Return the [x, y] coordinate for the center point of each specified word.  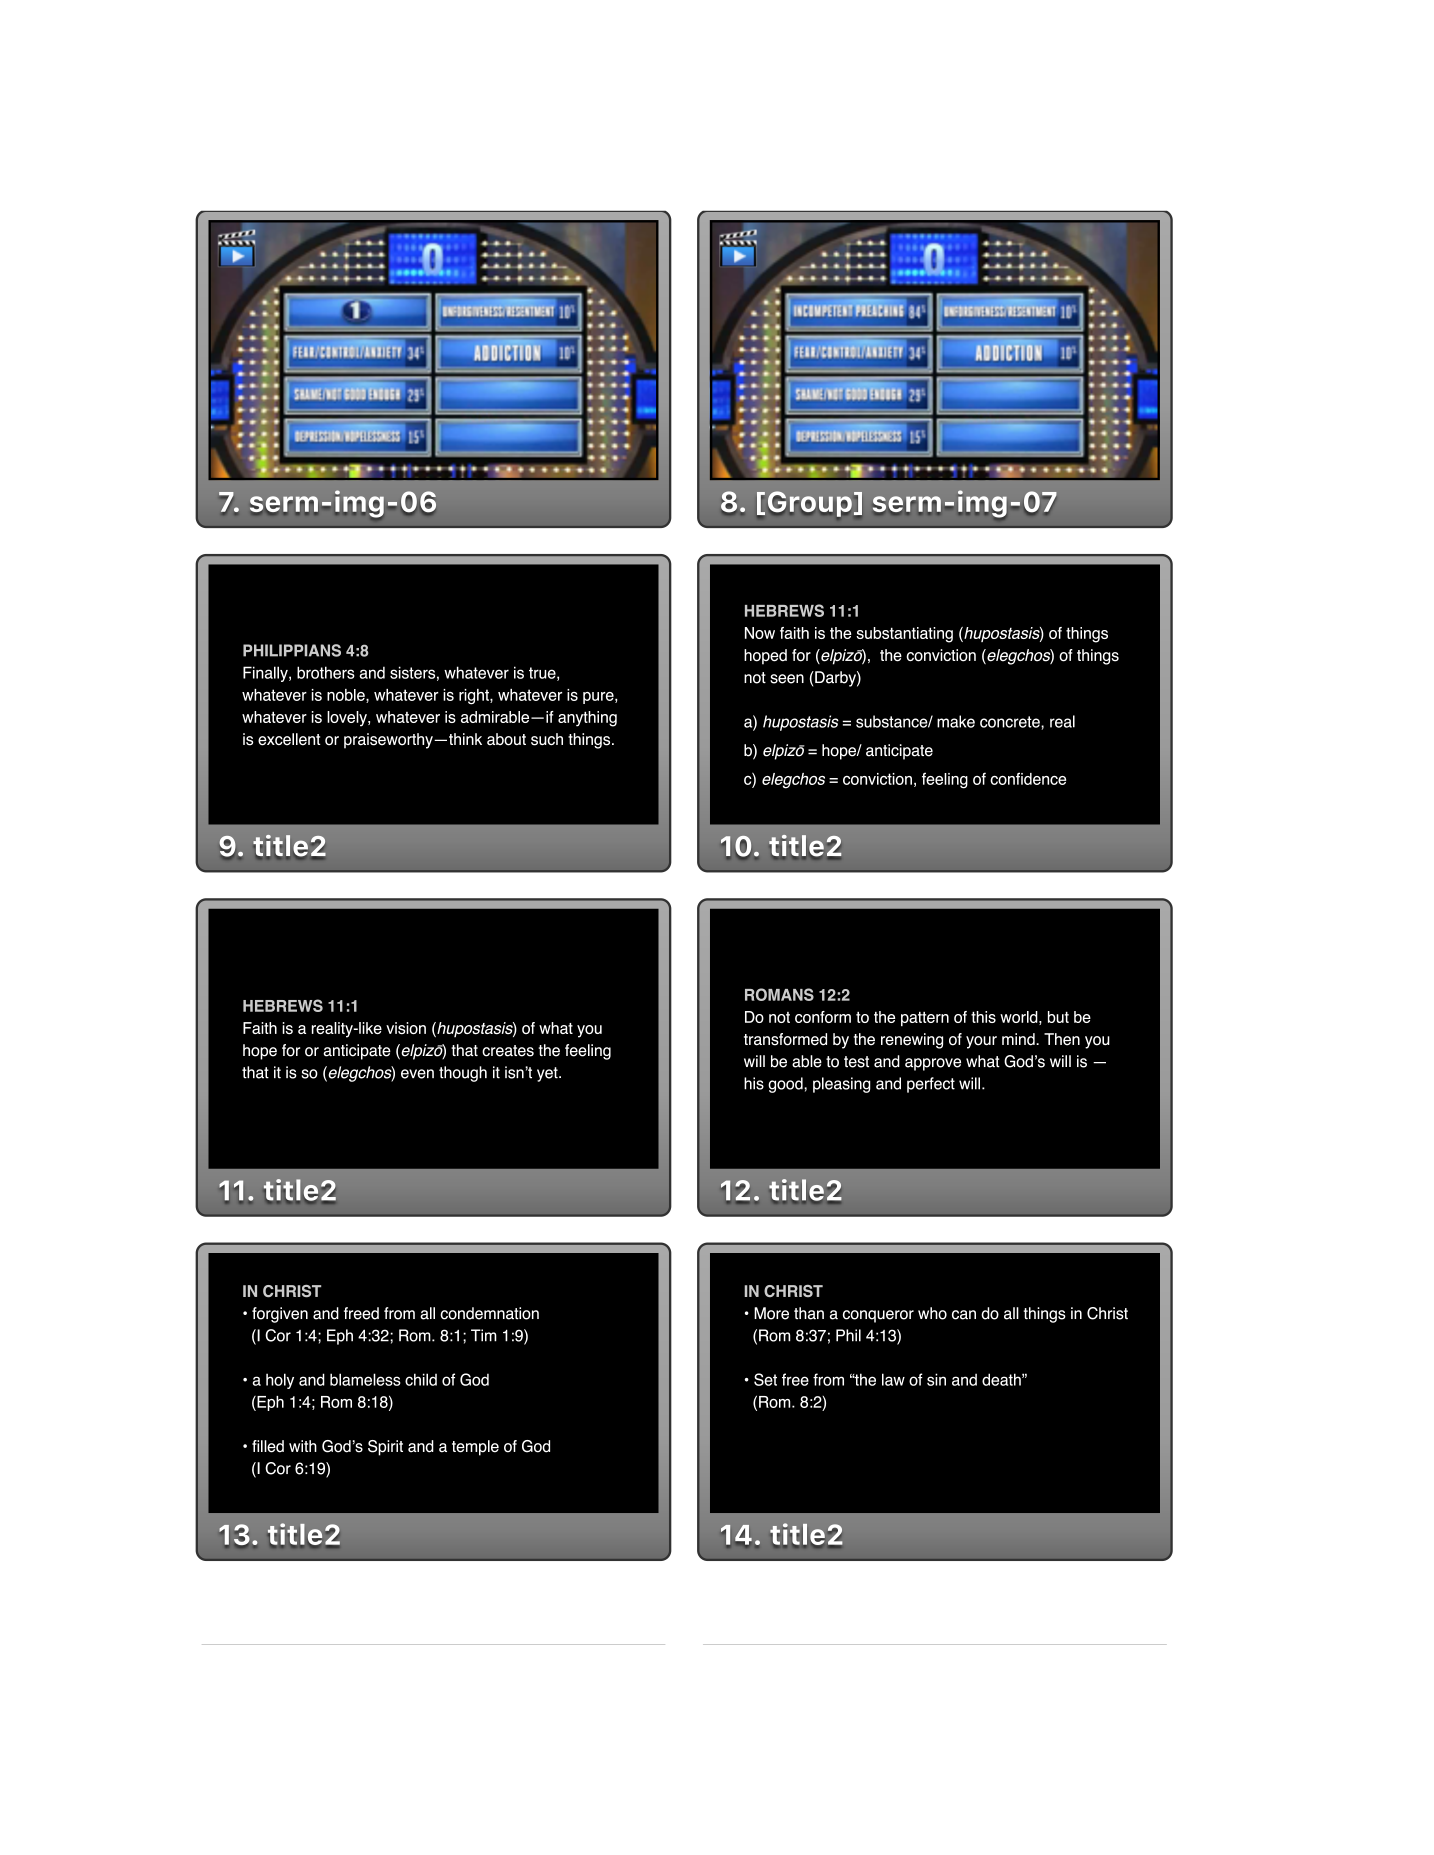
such [547, 739]
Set [765, 1379]
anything [587, 719]
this [983, 1017]
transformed [785, 1039]
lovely [348, 719]
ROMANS [779, 994]
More [771, 1313]
